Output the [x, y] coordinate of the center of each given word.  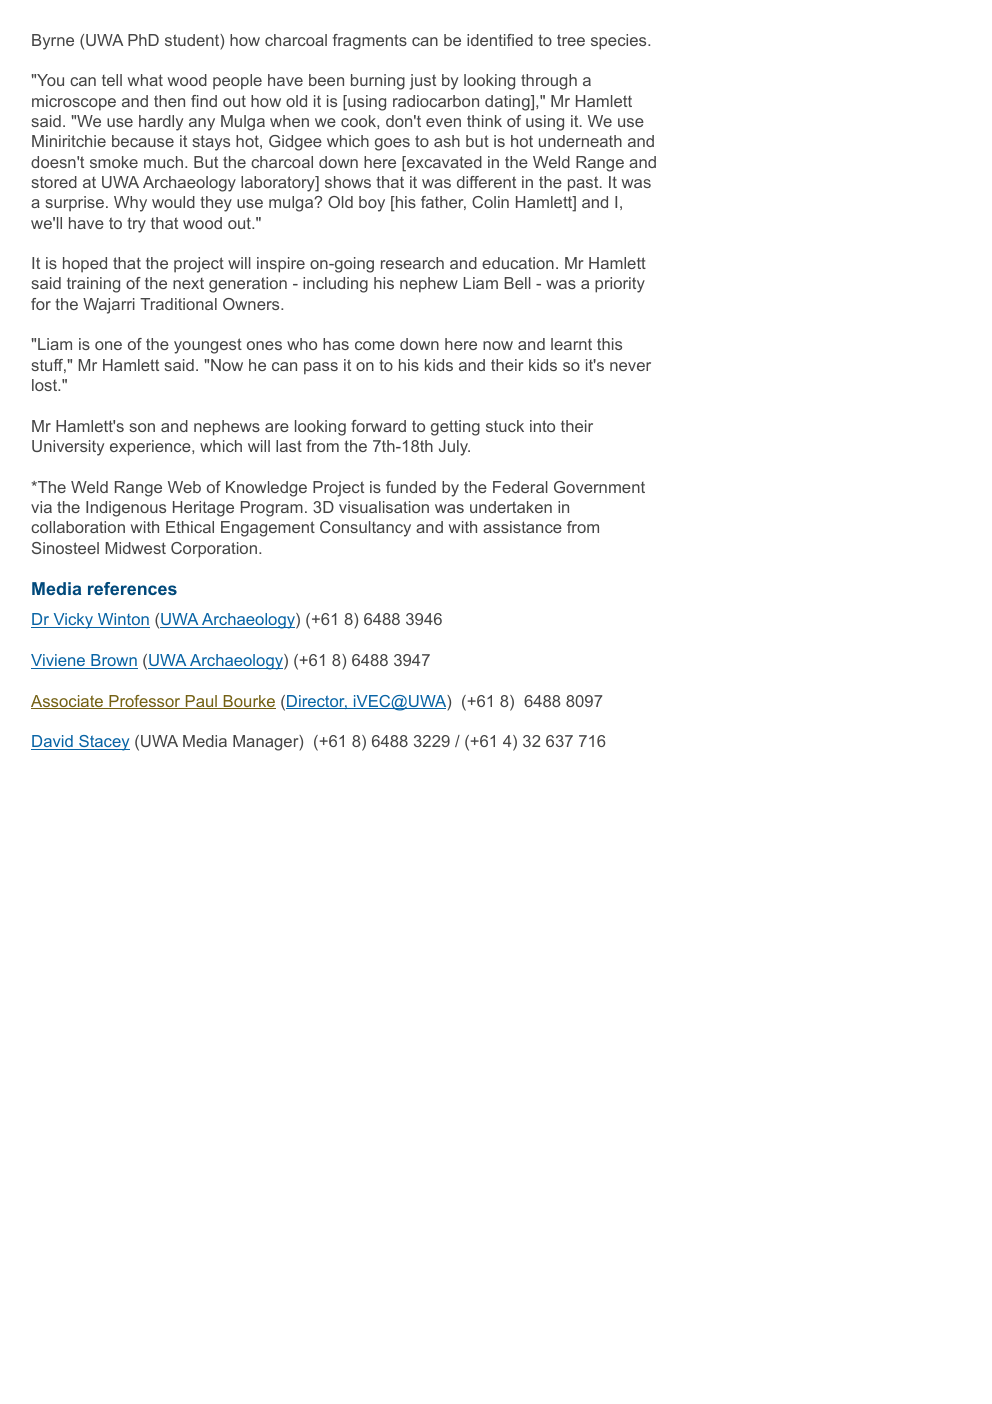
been [326, 80]
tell [112, 80]
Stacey [103, 743]
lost [46, 385]
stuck [505, 426]
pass [321, 368]
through [549, 82]
